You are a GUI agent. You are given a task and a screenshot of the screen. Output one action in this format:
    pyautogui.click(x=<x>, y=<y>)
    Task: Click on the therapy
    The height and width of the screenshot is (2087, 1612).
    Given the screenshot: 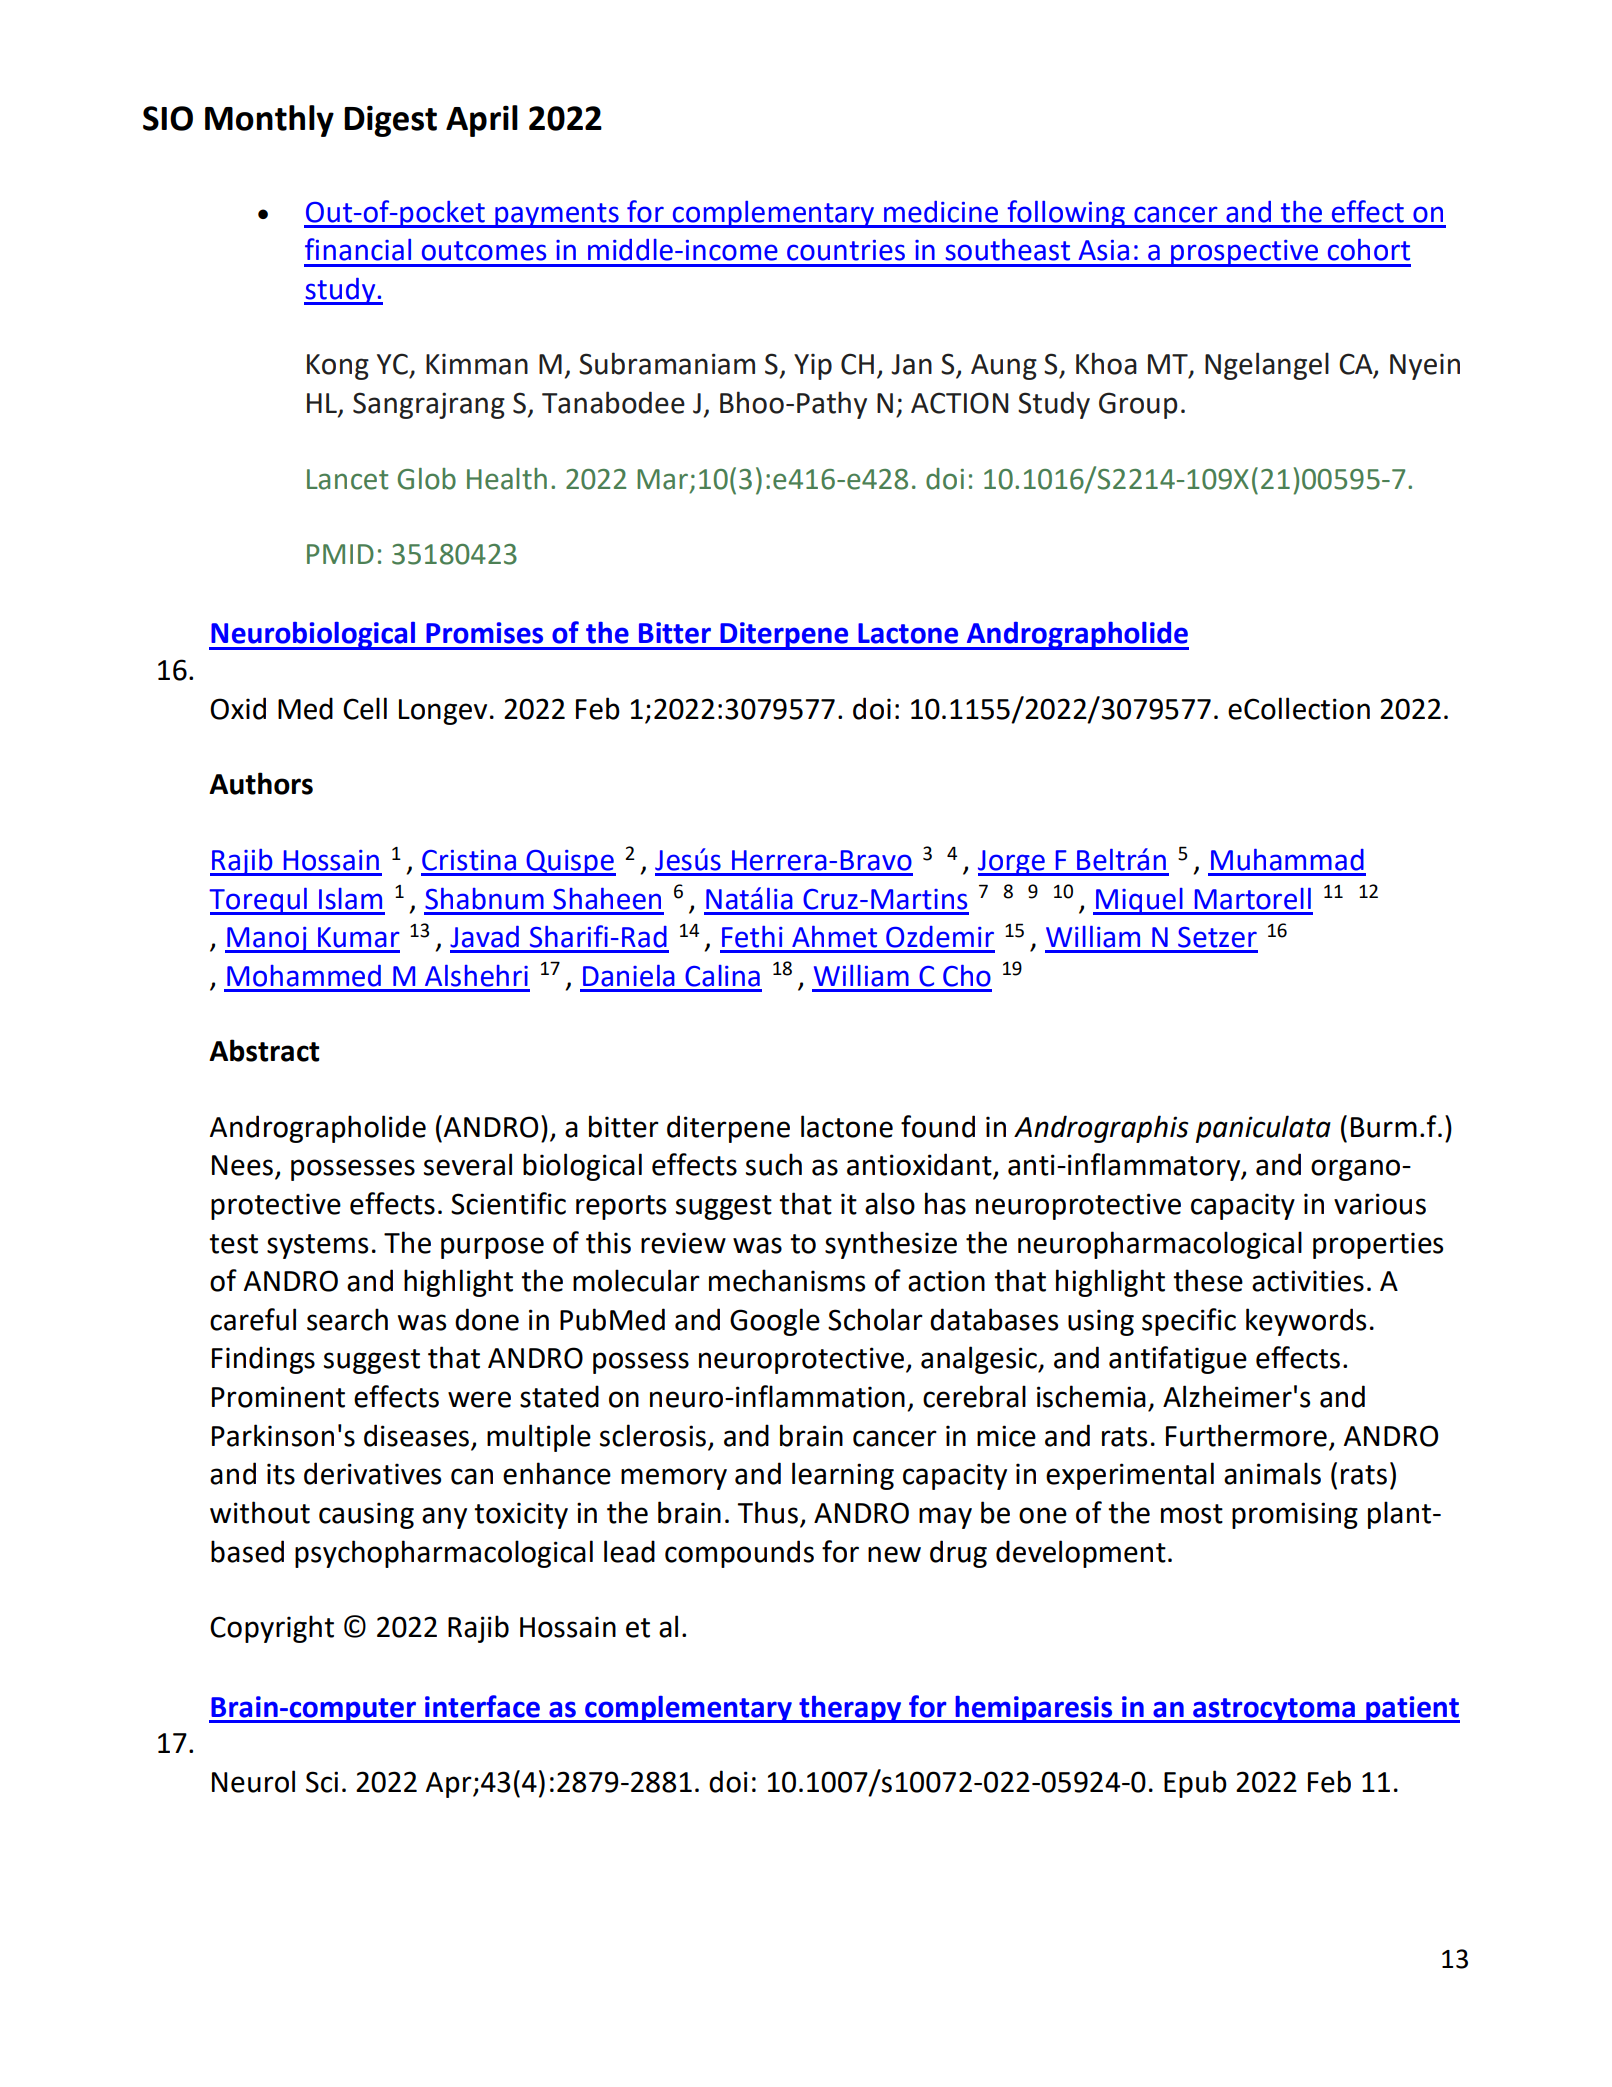 What is the action you would take?
    pyautogui.click(x=850, y=1709)
